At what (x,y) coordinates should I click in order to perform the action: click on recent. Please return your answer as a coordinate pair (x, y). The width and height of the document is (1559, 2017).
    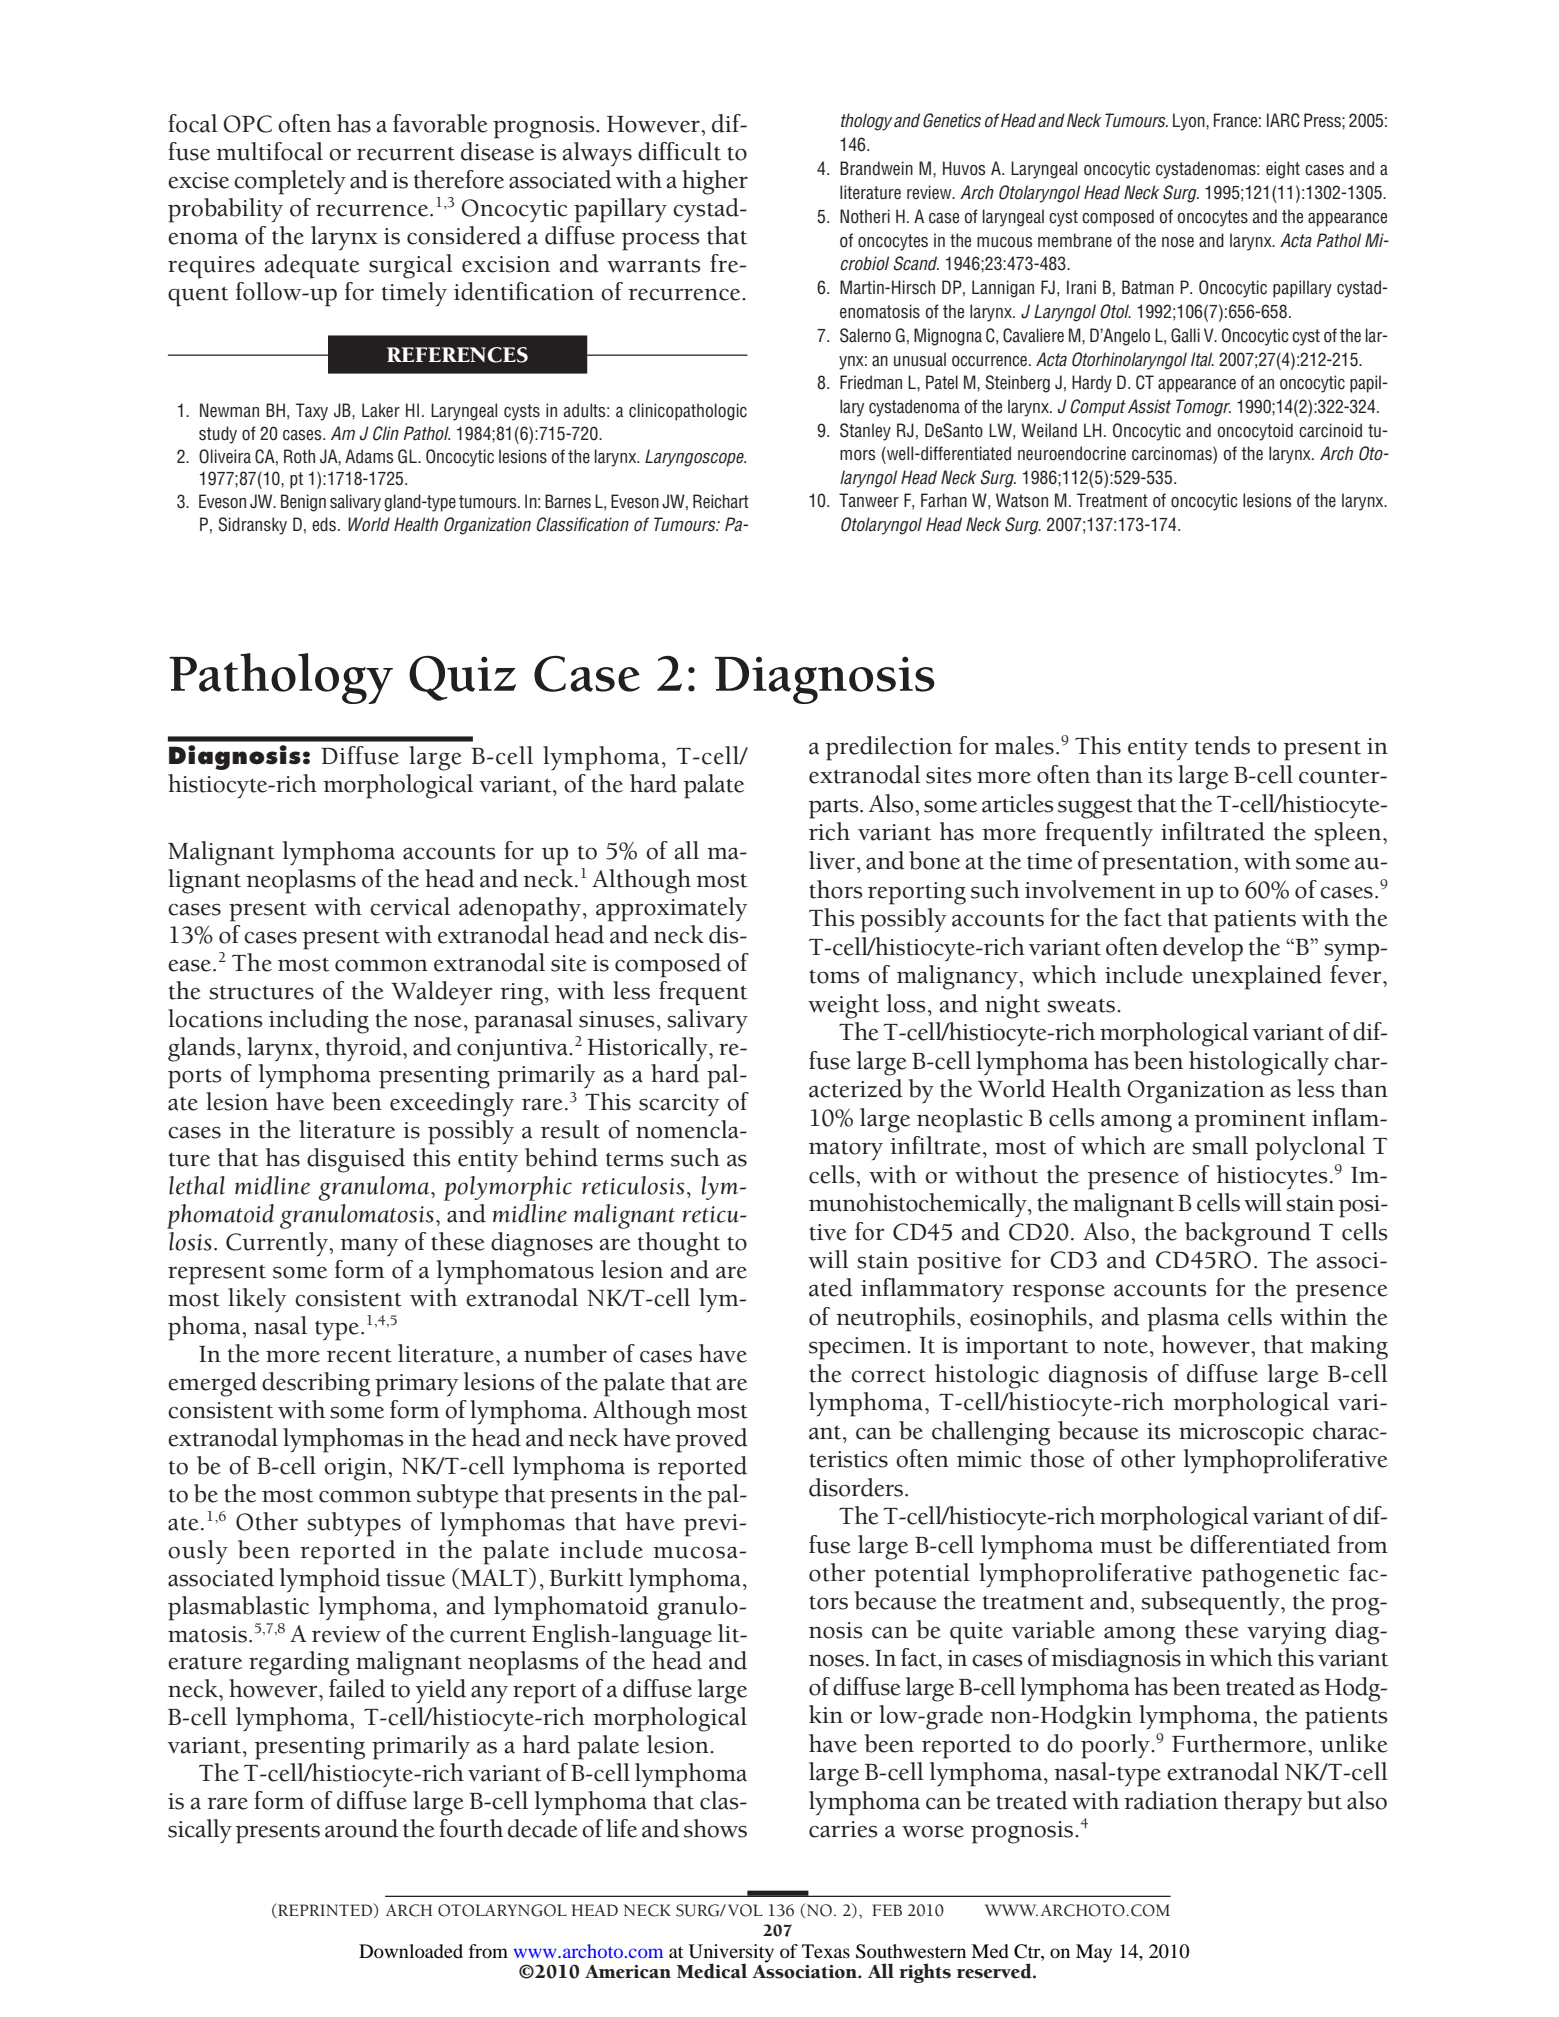
    Looking at the image, I should click on (359, 1356).
